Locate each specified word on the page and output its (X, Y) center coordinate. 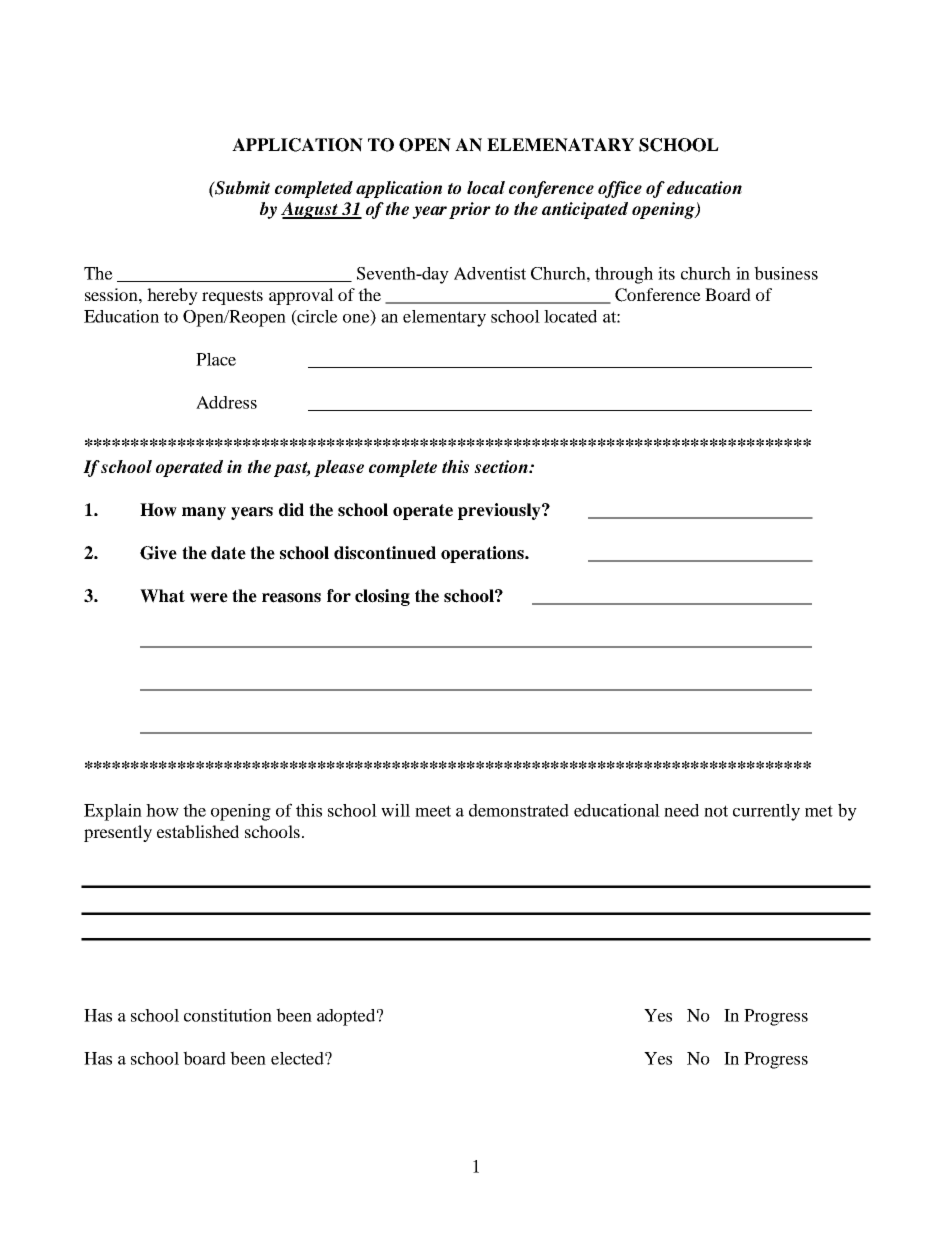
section (502, 466)
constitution (228, 1015)
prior (470, 210)
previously (500, 511)
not (716, 811)
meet (433, 811)
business (786, 273)
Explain (113, 812)
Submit (241, 188)
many (204, 513)
